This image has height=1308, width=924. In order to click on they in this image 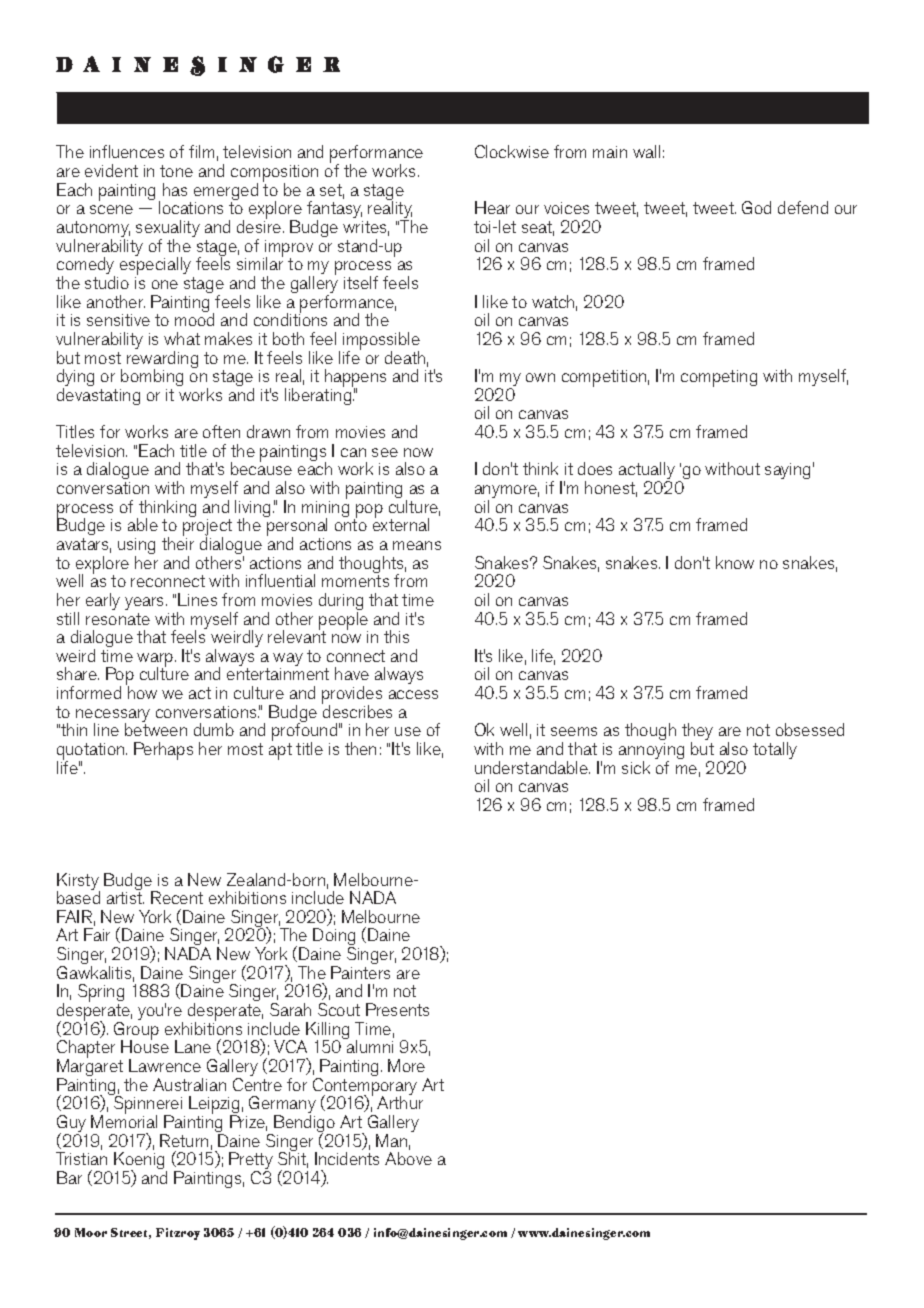, I will do `click(697, 733)`.
